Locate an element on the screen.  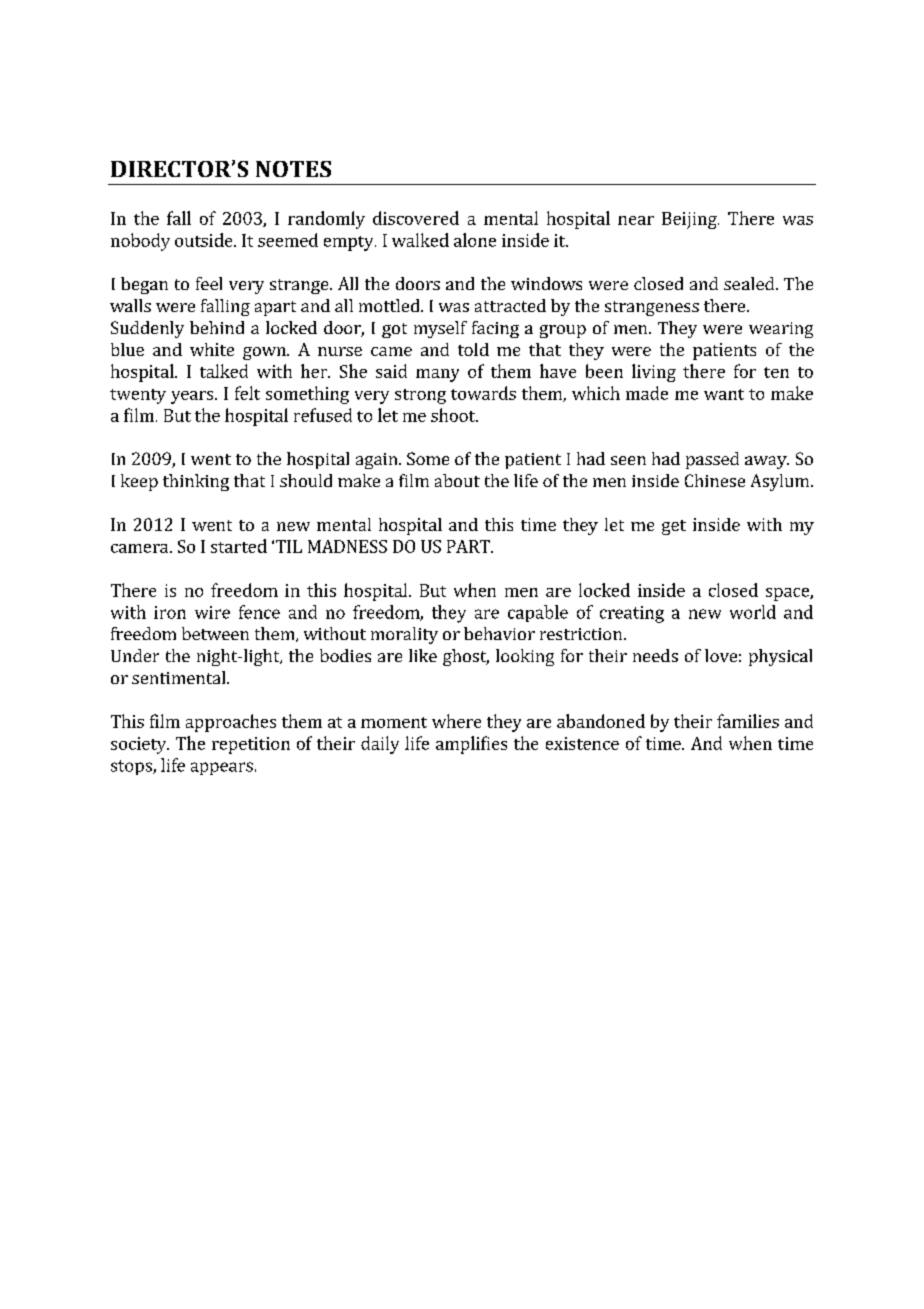
passed is located at coordinates (712, 460).
